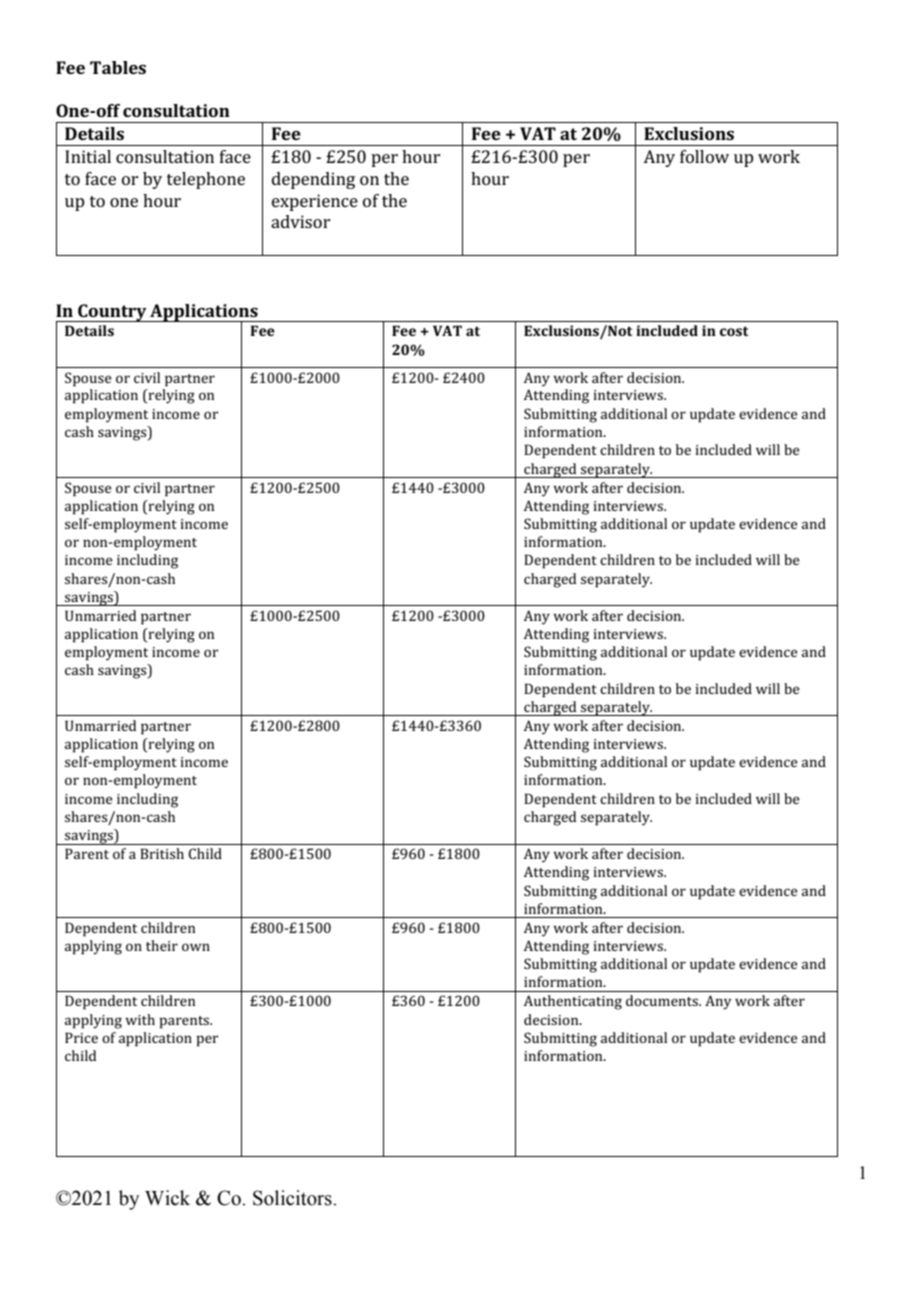 Image resolution: width=924 pixels, height=1308 pixels. I want to click on follow, so click(704, 156).
